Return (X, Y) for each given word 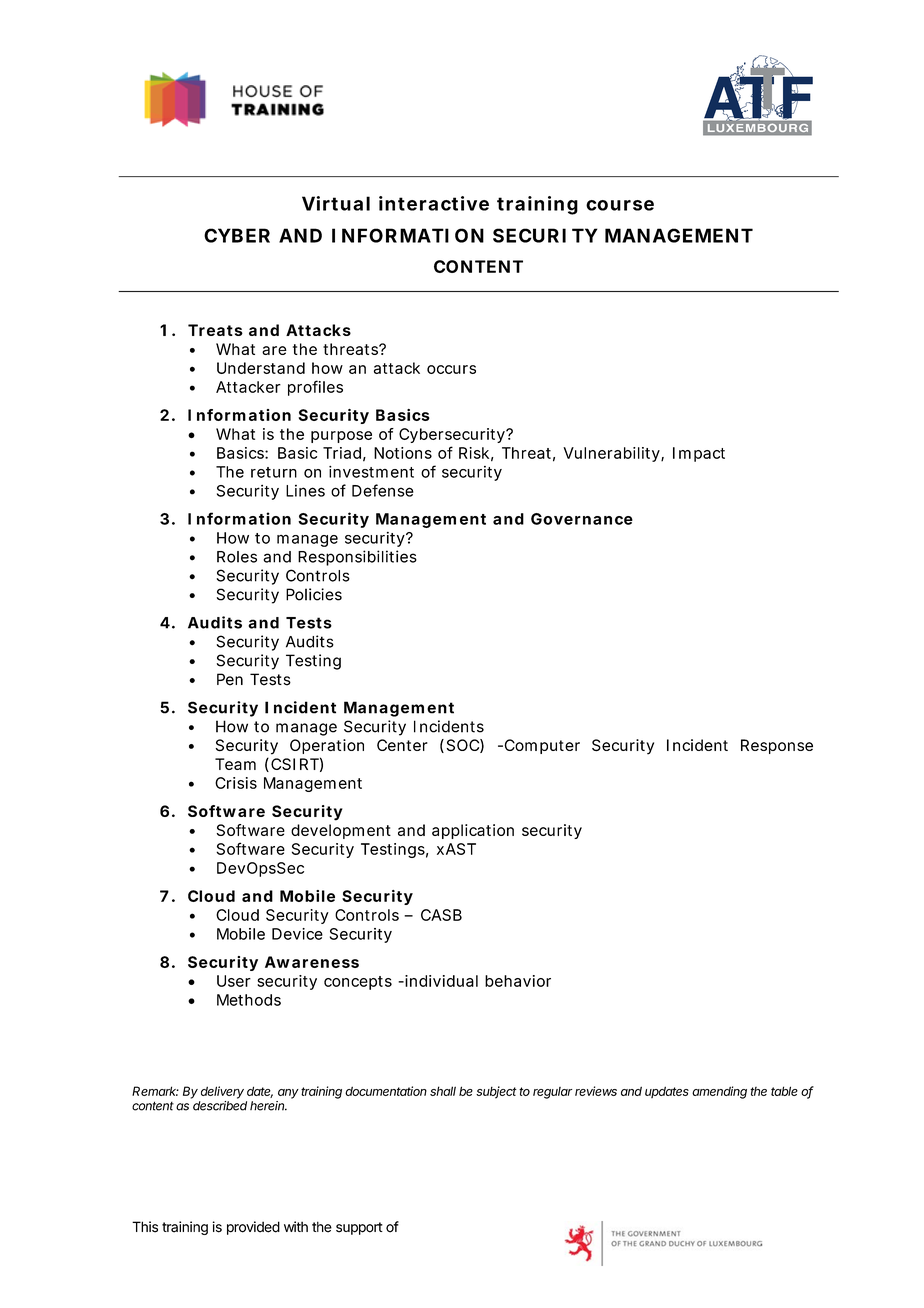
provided (253, 1228)
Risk (474, 453)
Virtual (336, 203)
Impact (699, 454)
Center (402, 745)
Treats (215, 330)
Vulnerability (611, 454)
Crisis (236, 783)
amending (719, 1092)
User (234, 981)
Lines (305, 491)
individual (440, 981)
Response (777, 746)
